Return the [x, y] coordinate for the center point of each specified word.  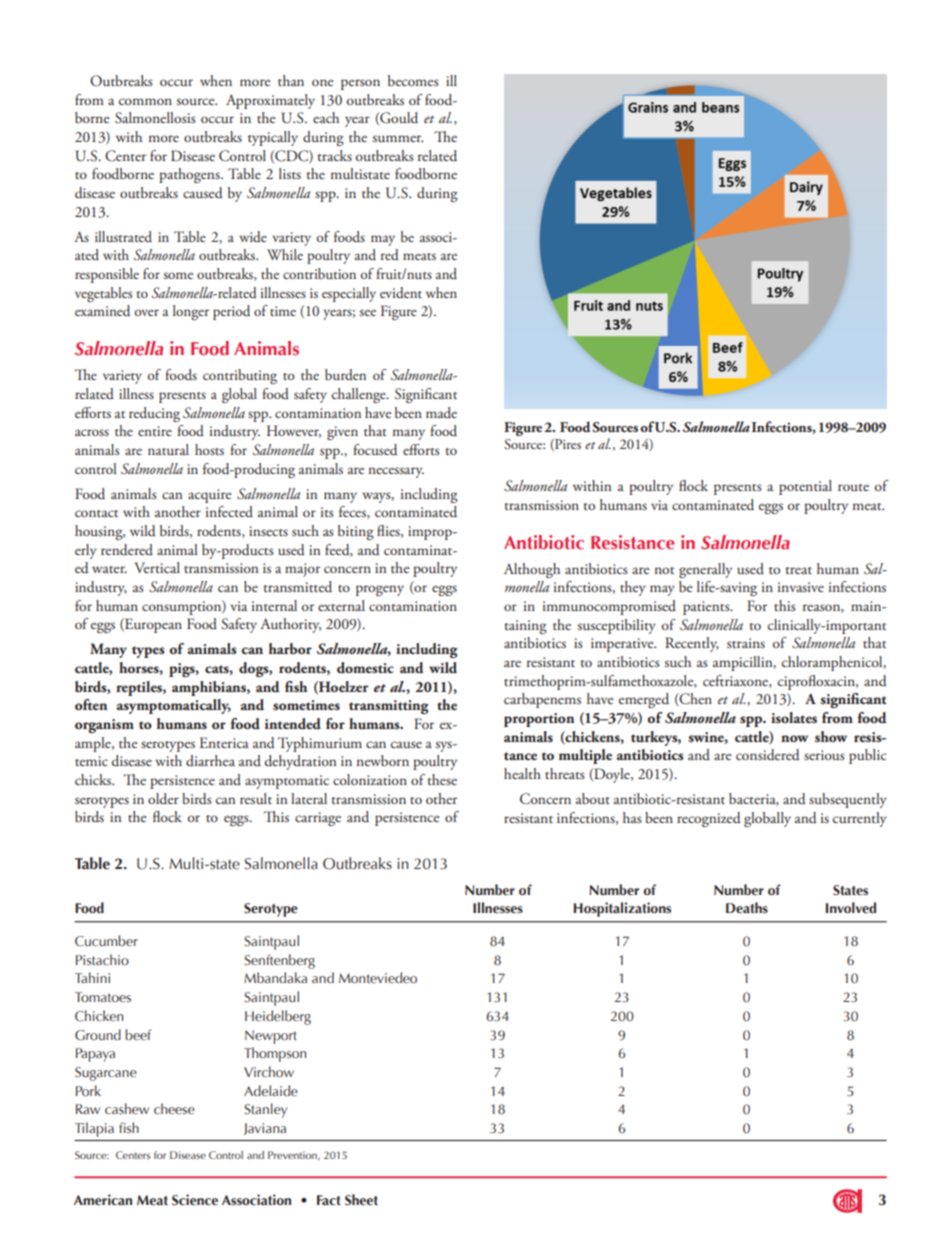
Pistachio [102, 960]
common [145, 101]
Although [532, 570]
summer [398, 138]
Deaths [747, 907]
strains [746, 643]
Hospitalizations [622, 909]
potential [805, 487]
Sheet [361, 1200]
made [441, 412]
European [152, 625]
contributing [240, 376]
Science [195, 1200]
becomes [413, 80]
